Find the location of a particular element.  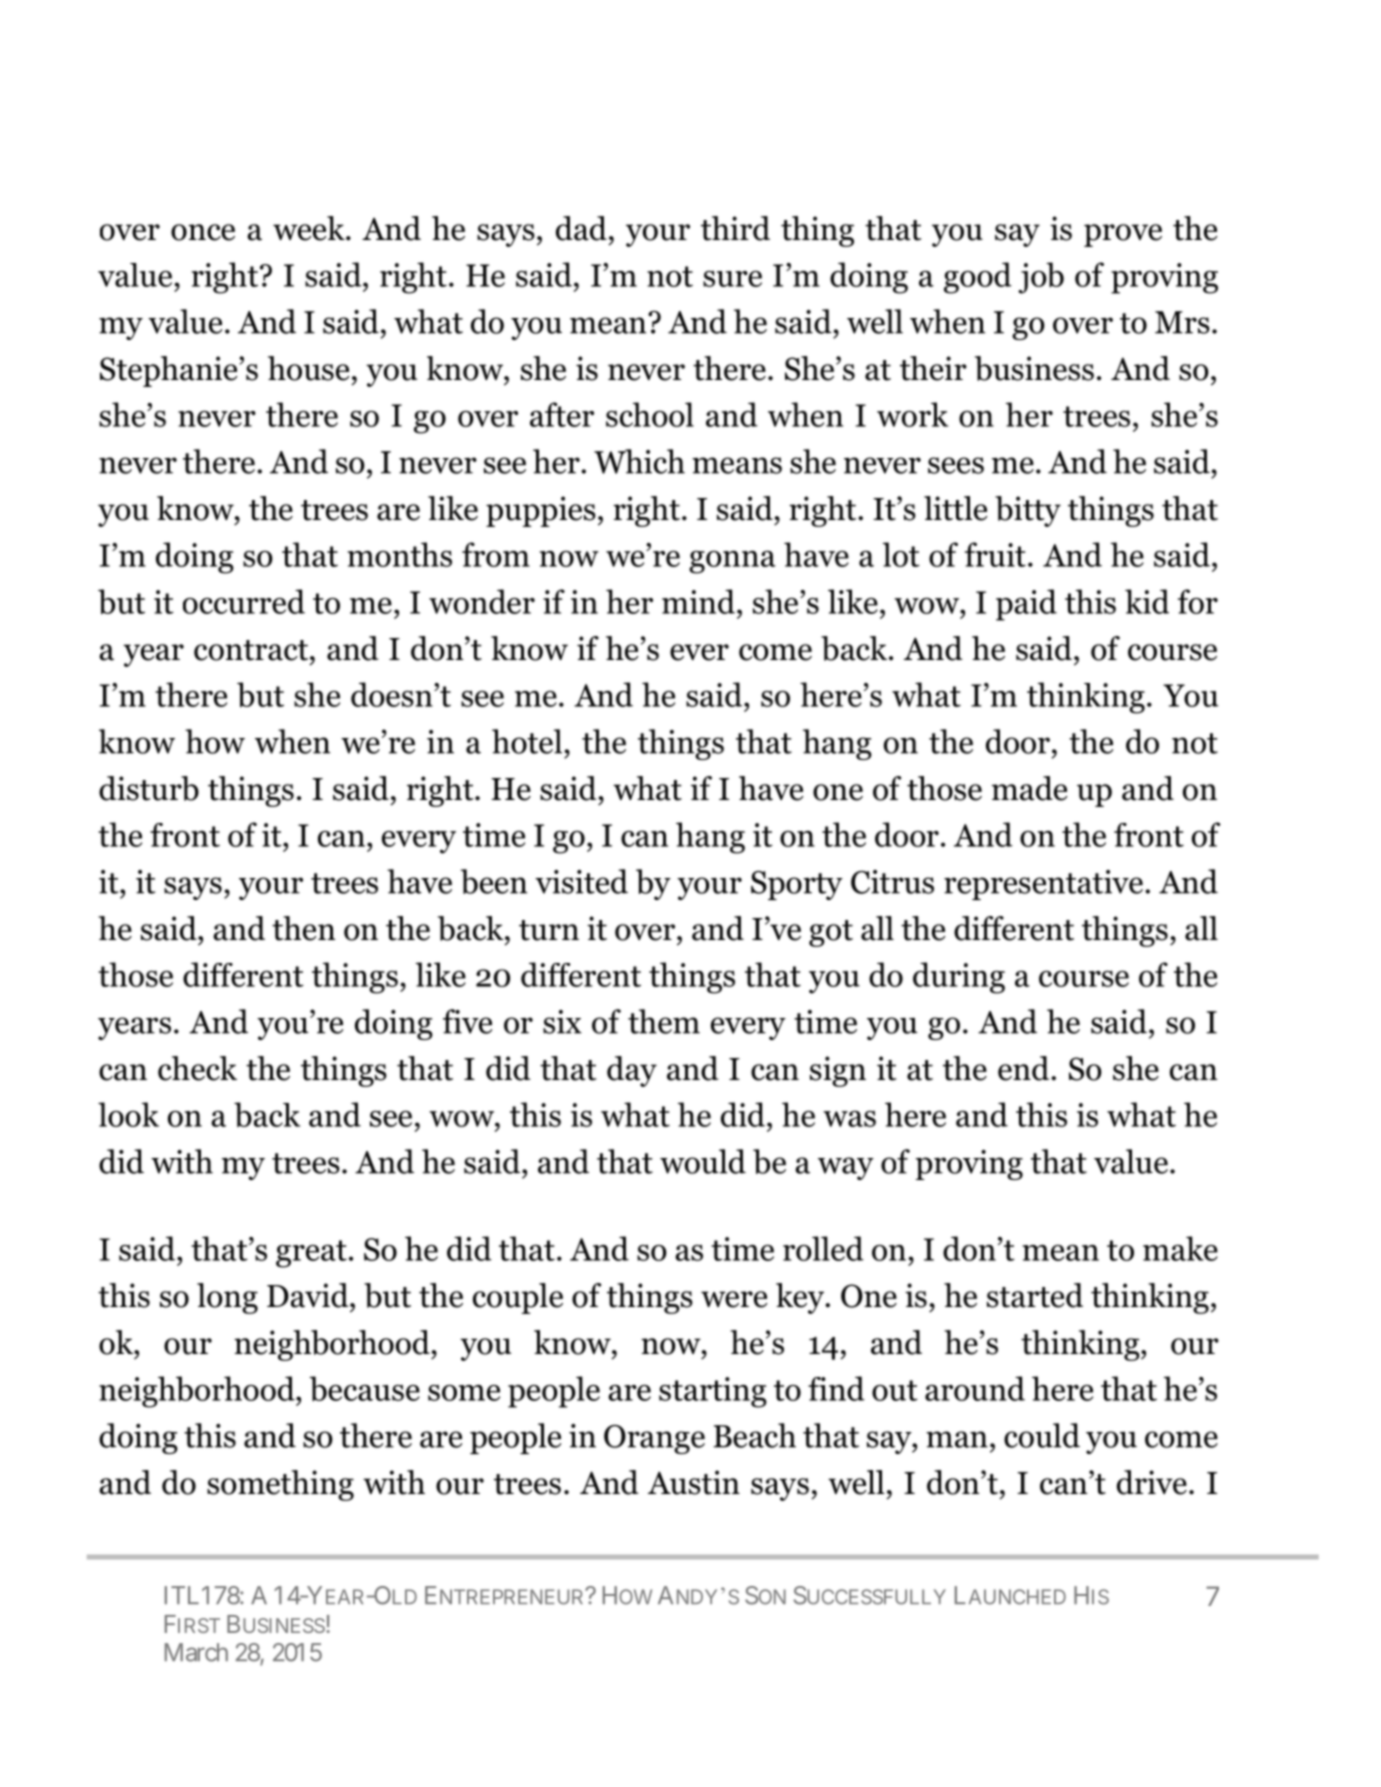

turn is located at coordinates (549, 930).
